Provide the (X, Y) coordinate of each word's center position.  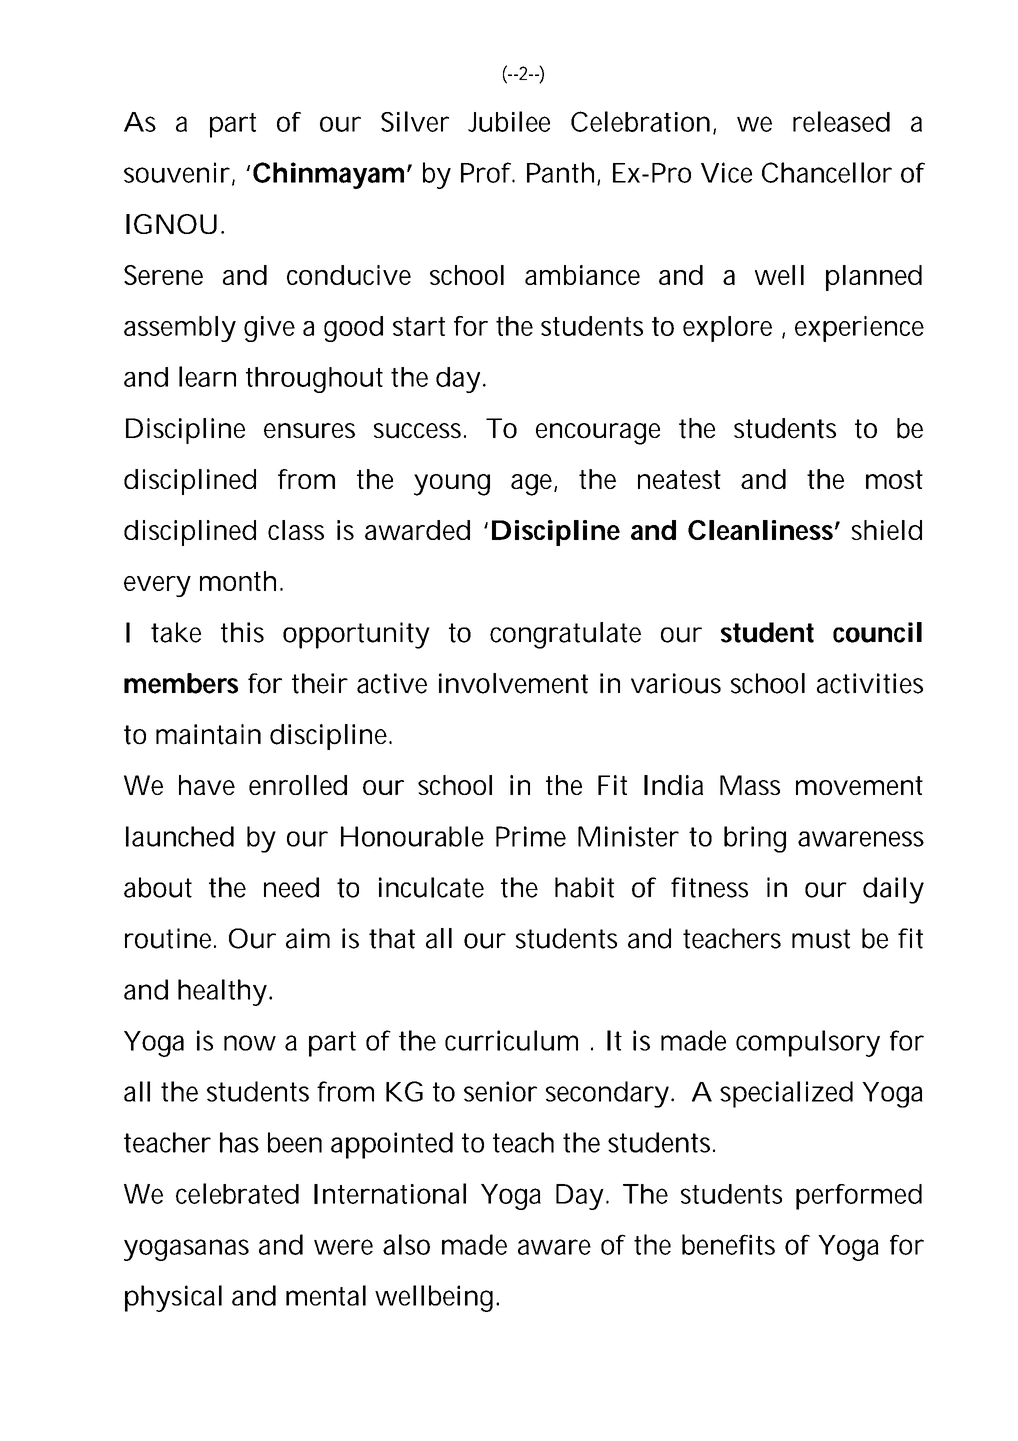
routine (168, 938)
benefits (728, 1244)
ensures (309, 431)
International (390, 1193)
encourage (598, 434)
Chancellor (827, 172)
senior (500, 1091)
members (181, 683)
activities (870, 683)
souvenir (177, 172)
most (894, 479)
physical (173, 1298)
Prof (486, 172)
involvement (513, 683)
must (821, 939)
